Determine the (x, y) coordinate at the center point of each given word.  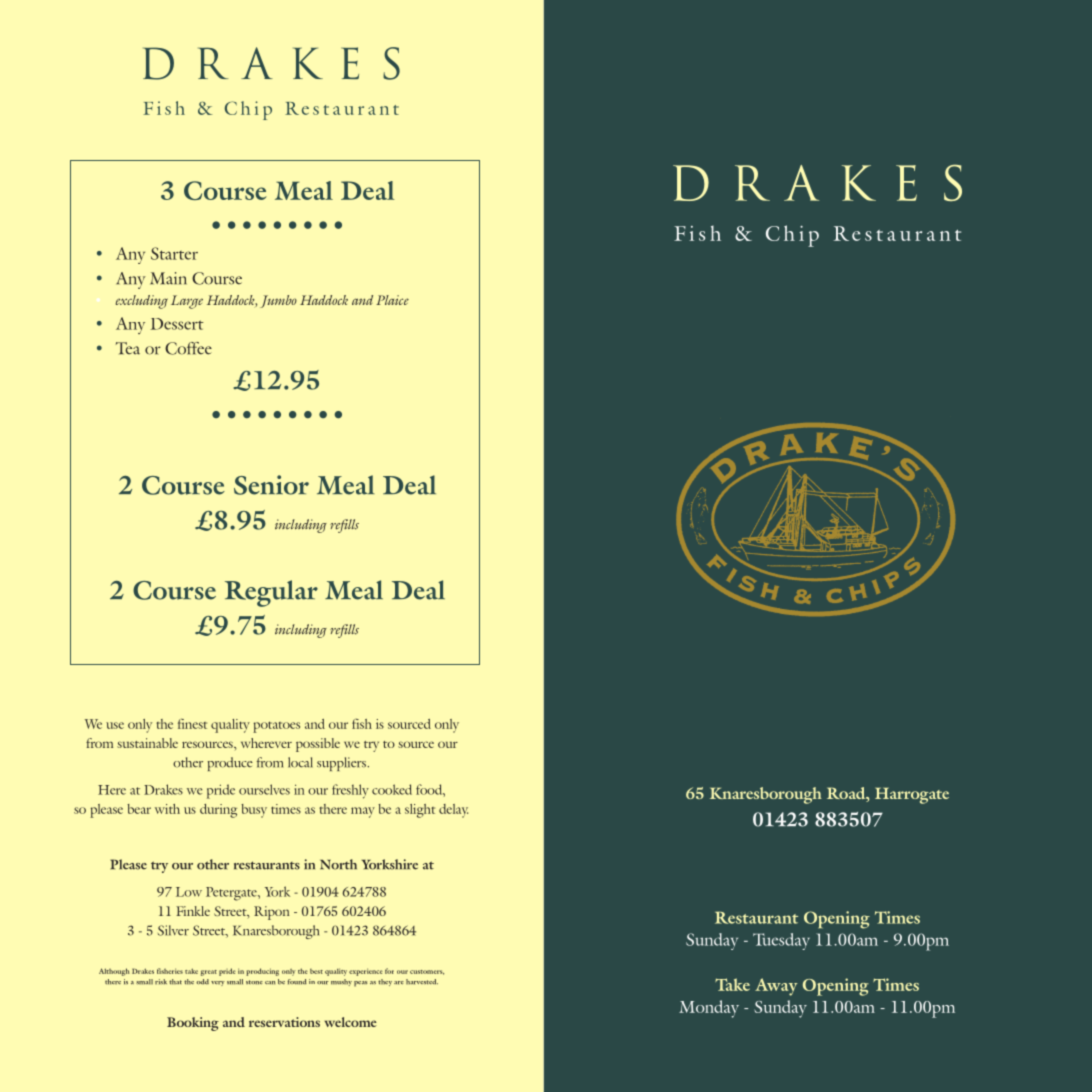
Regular (271, 593)
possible (318, 745)
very (218, 983)
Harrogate (912, 796)
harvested (422, 982)
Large (187, 302)
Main (168, 278)
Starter (174, 253)
